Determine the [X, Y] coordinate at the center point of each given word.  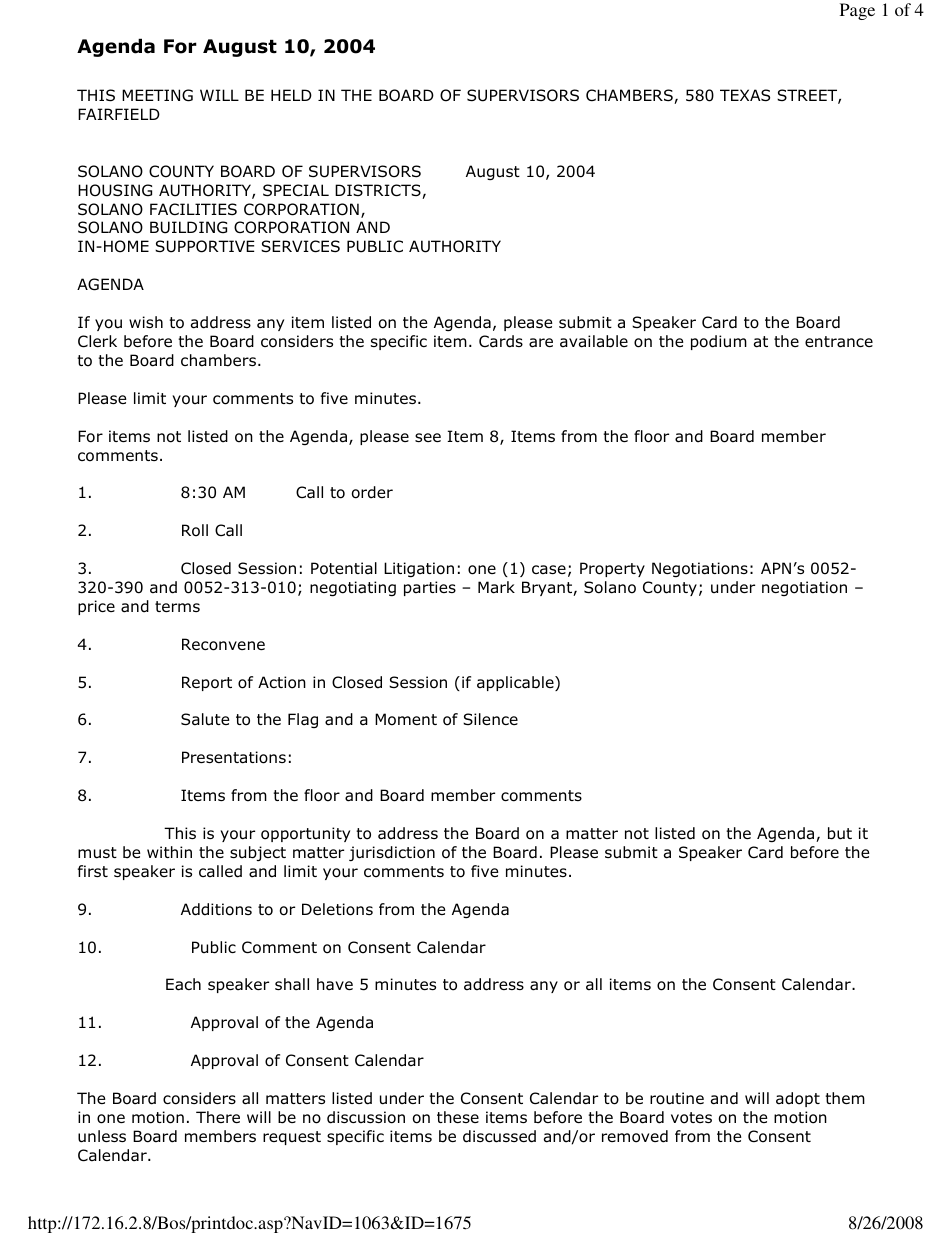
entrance [839, 342]
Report [207, 683]
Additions [216, 909]
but [840, 833]
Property [612, 569]
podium [719, 342]
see [428, 437]
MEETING [157, 95]
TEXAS [745, 95]
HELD [291, 95]
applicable [516, 683]
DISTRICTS [379, 191]
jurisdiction [392, 853]
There [218, 1117]
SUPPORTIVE [204, 246]
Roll [195, 530]
